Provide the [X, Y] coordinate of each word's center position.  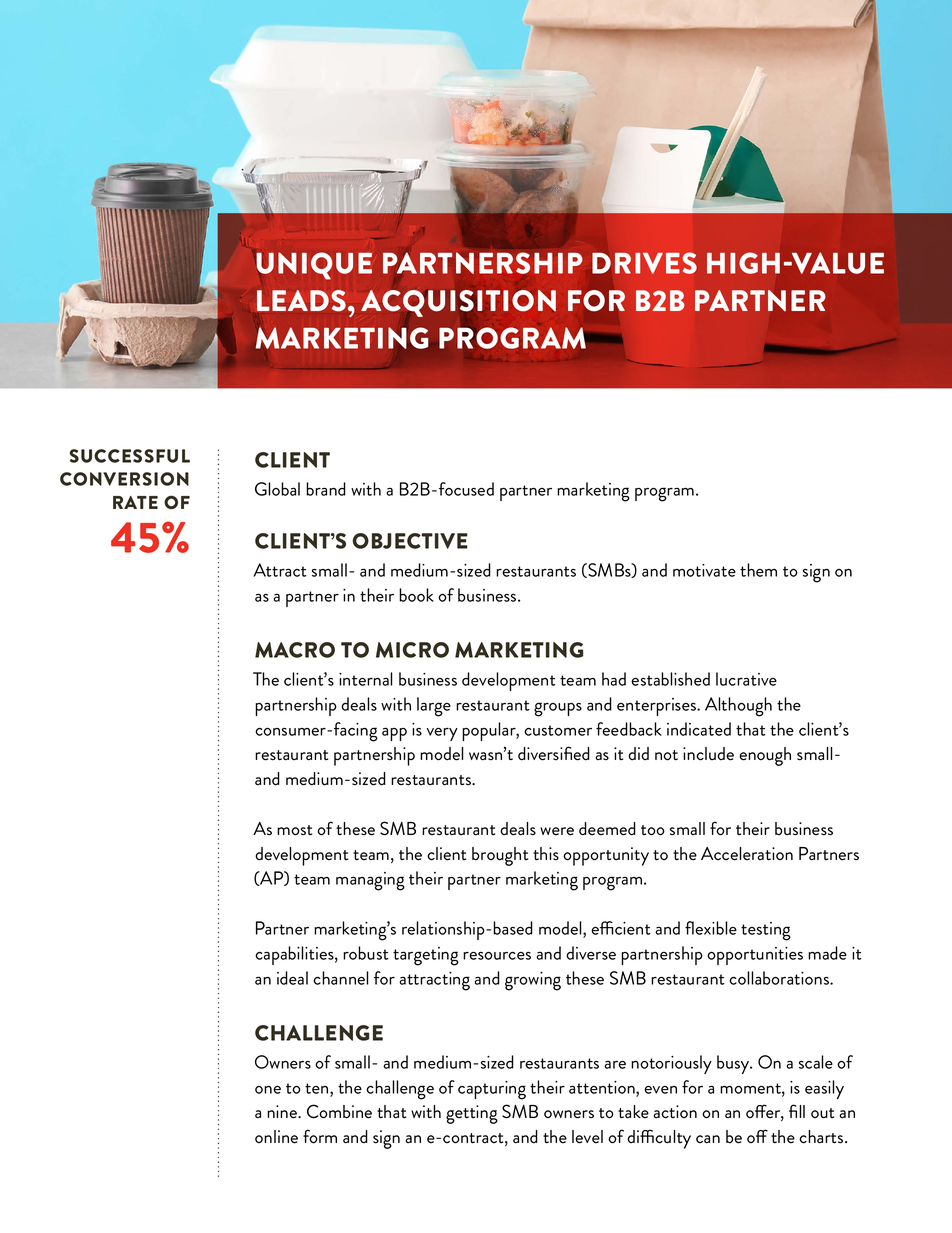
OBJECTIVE [410, 541]
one [268, 1089]
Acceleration [747, 854]
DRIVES [644, 263]
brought [500, 856]
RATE [135, 502]
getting [472, 1114]
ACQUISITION [458, 303]
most [294, 830]
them [758, 570]
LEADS [301, 301]
